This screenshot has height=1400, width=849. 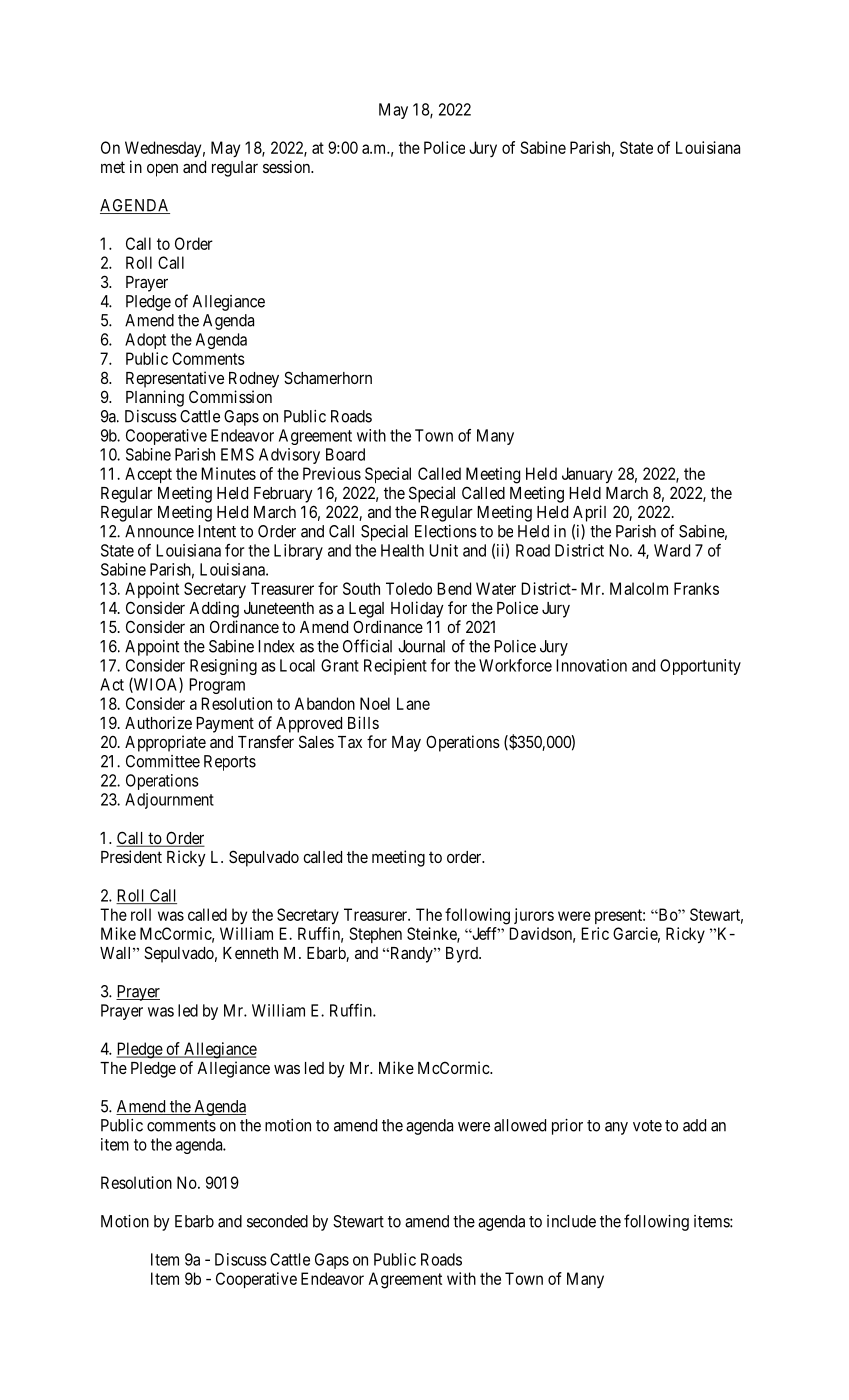 I want to click on Eric, so click(x=595, y=933).
